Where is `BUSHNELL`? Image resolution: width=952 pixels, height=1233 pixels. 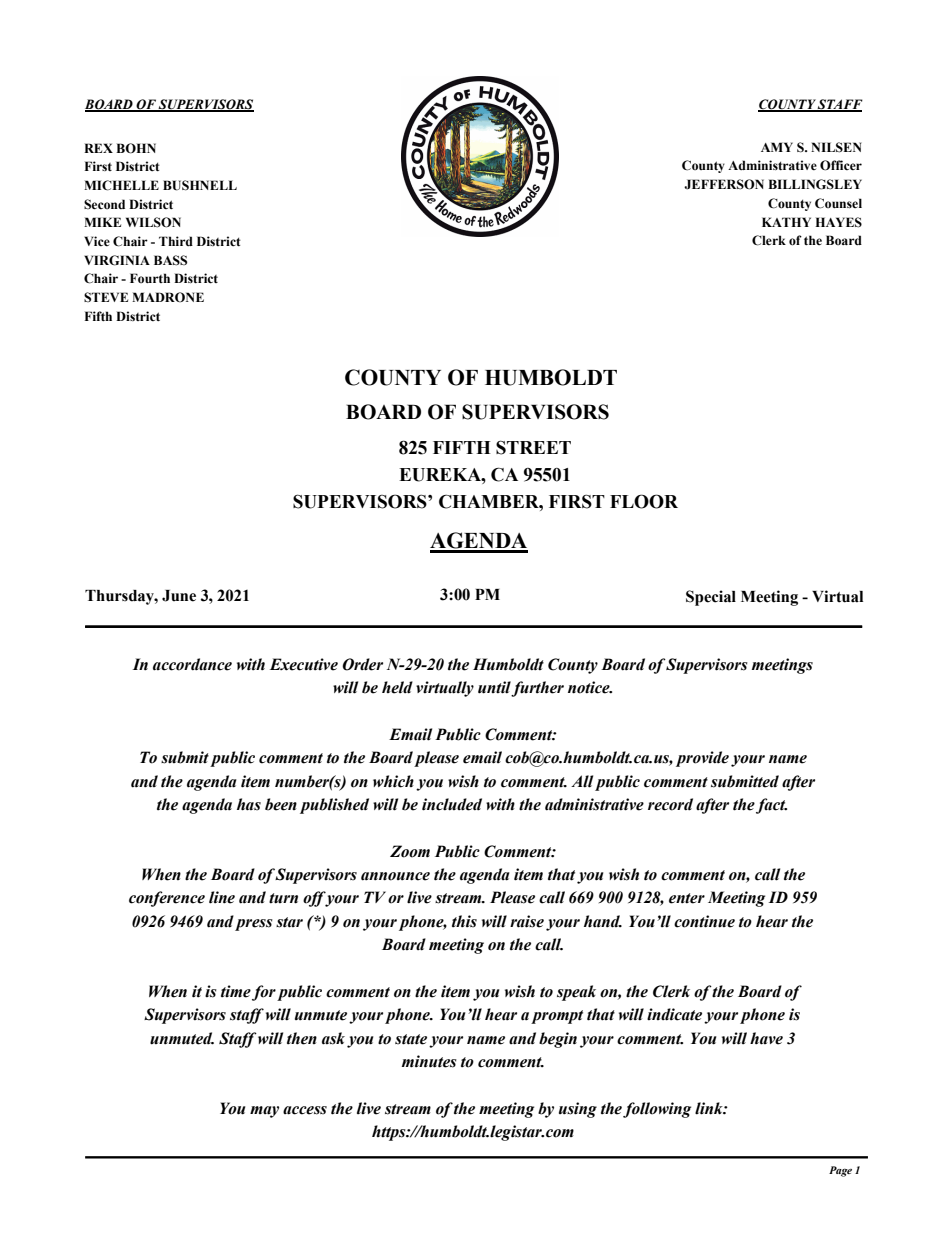
BUSHNELL is located at coordinates (200, 185).
